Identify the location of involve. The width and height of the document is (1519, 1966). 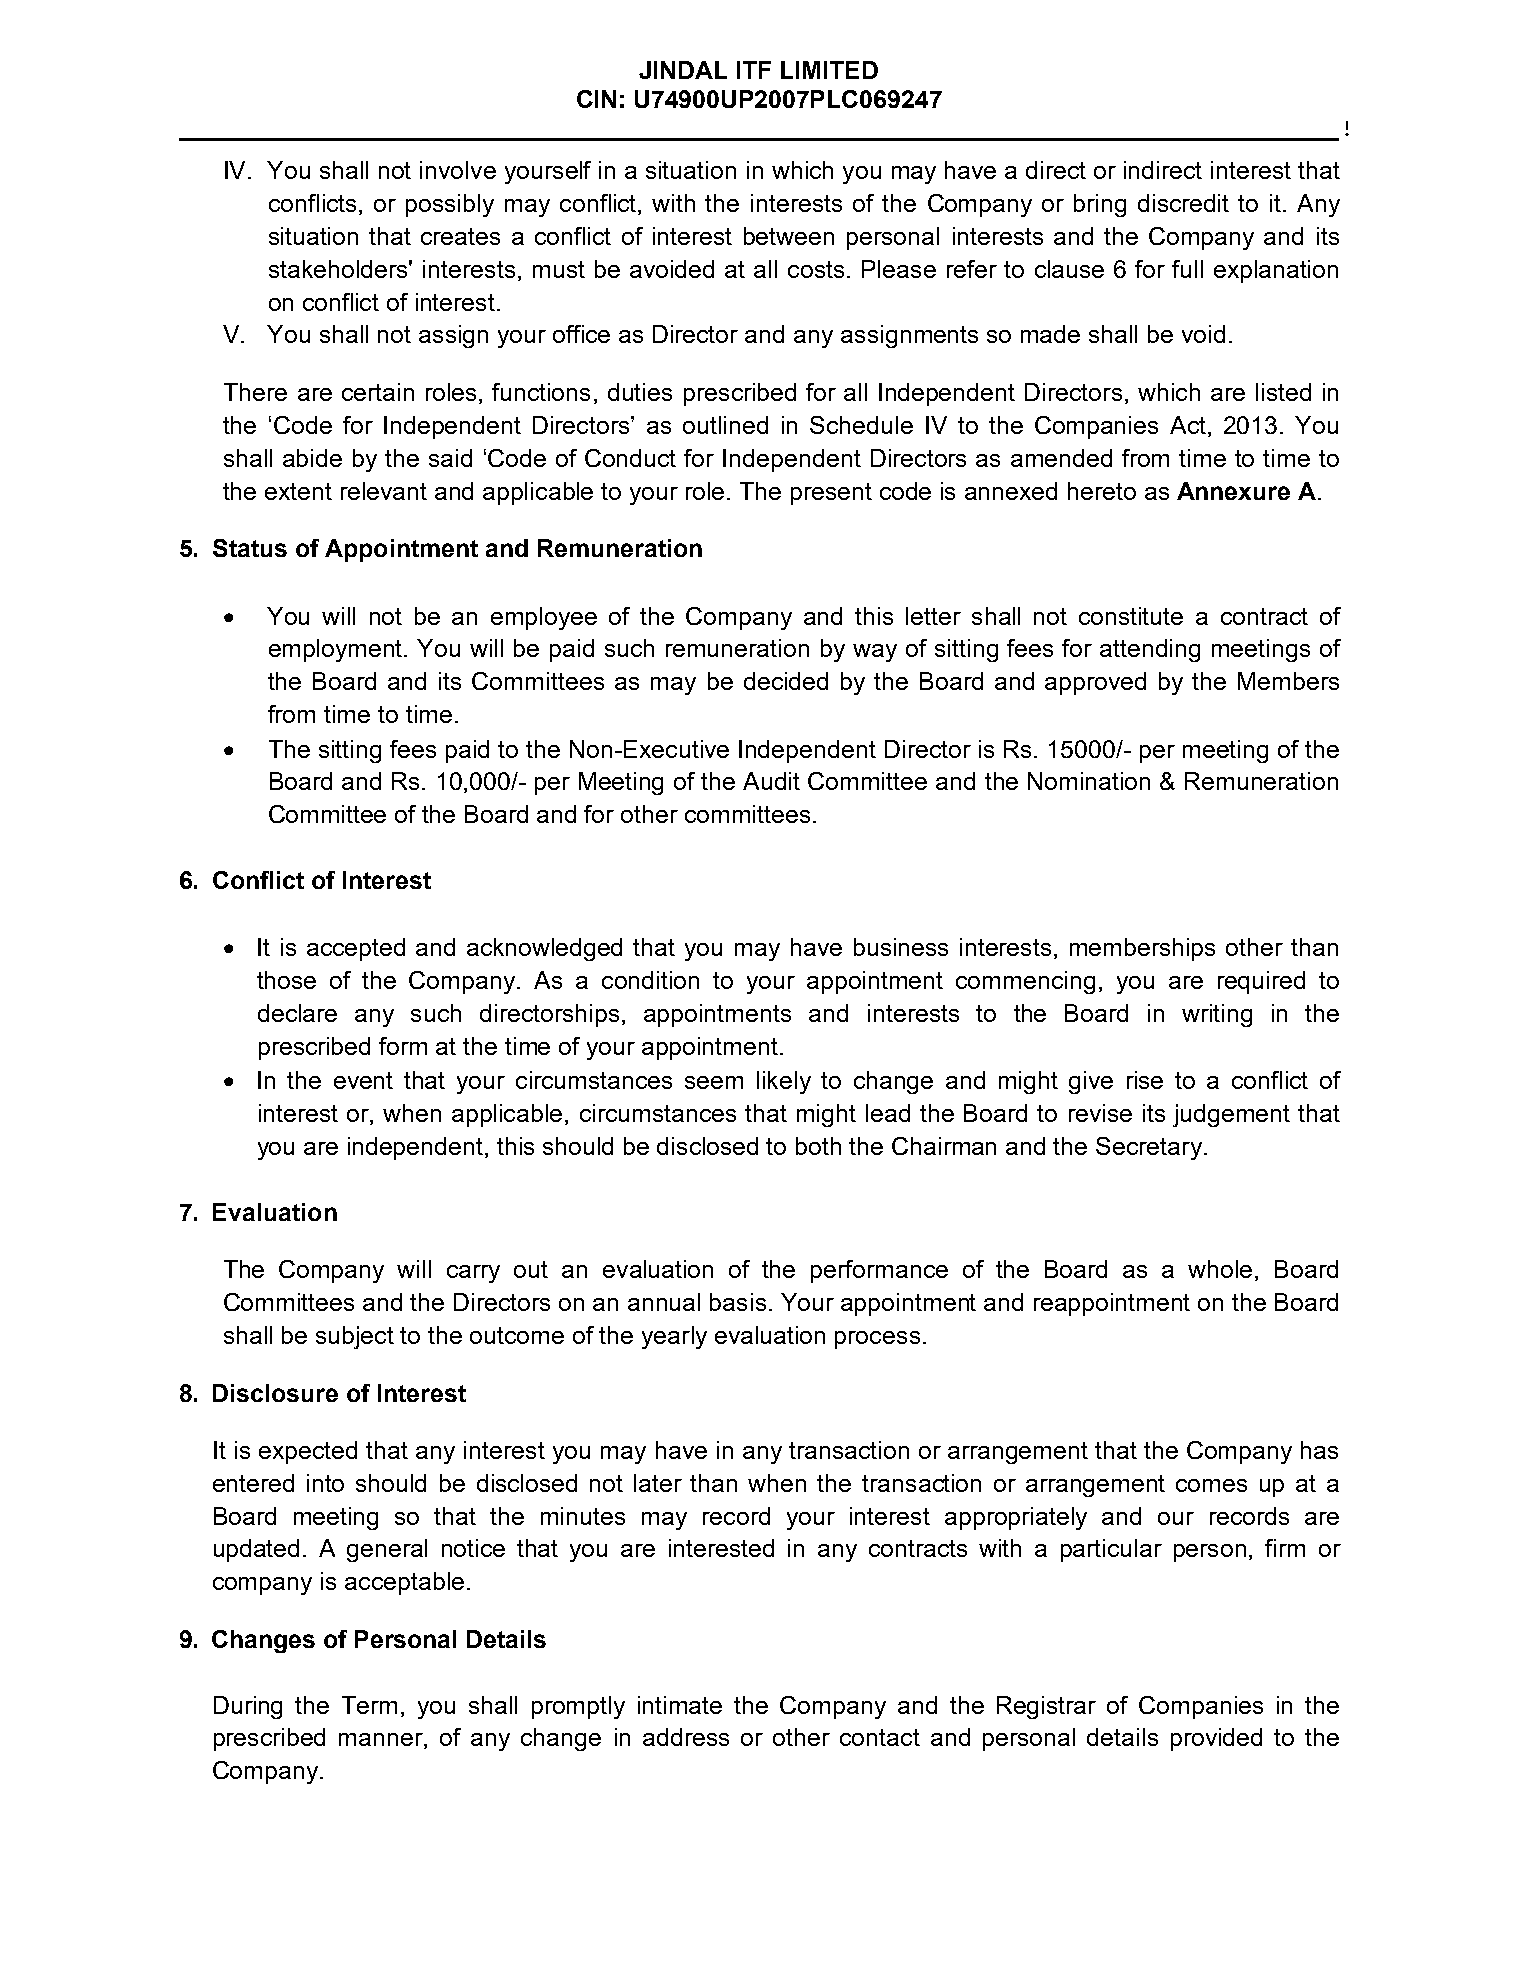
(458, 170).
